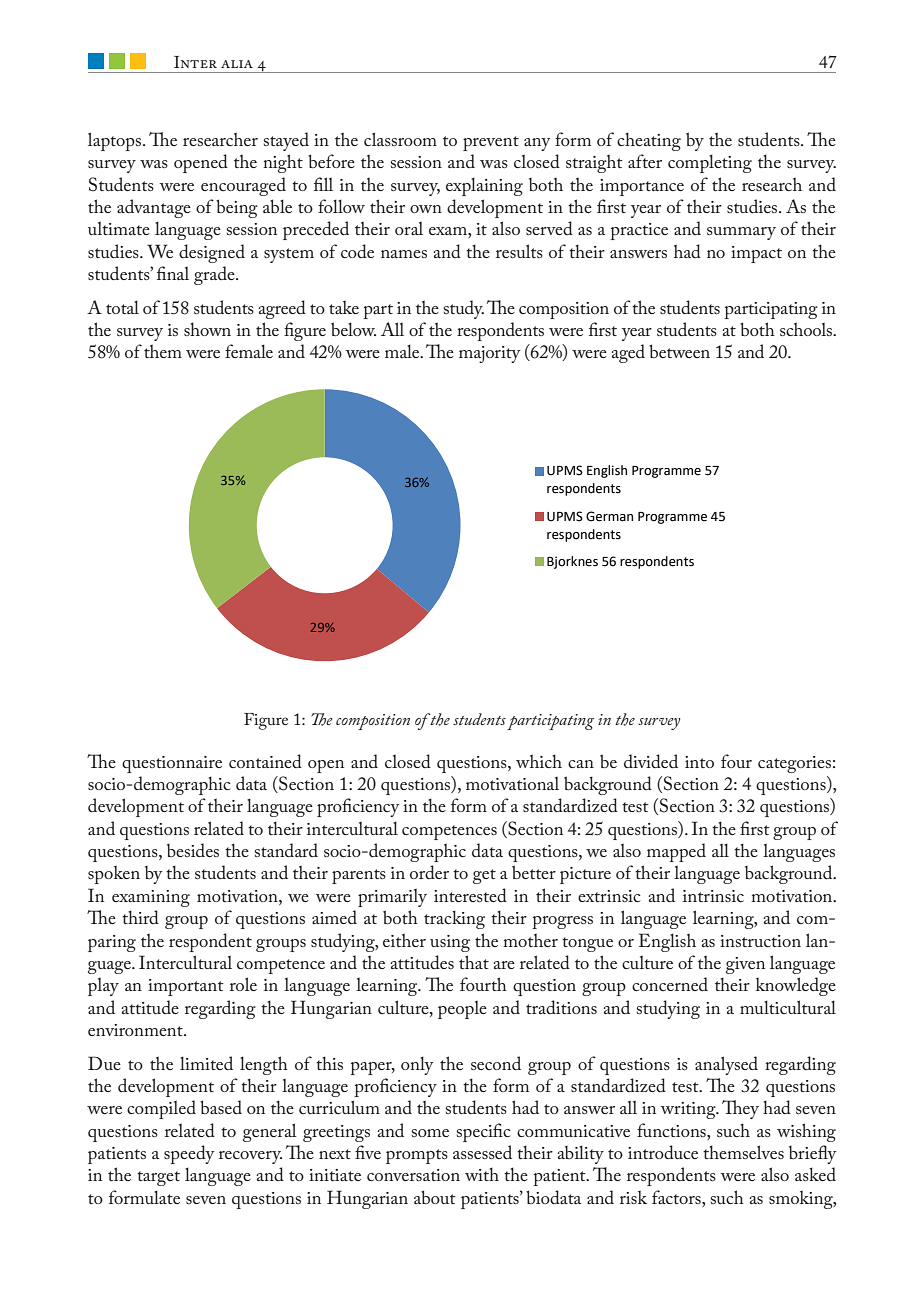 This document has height=1308, width=924. What do you see at coordinates (207, 329) in the document?
I see `shown` at bounding box center [207, 329].
